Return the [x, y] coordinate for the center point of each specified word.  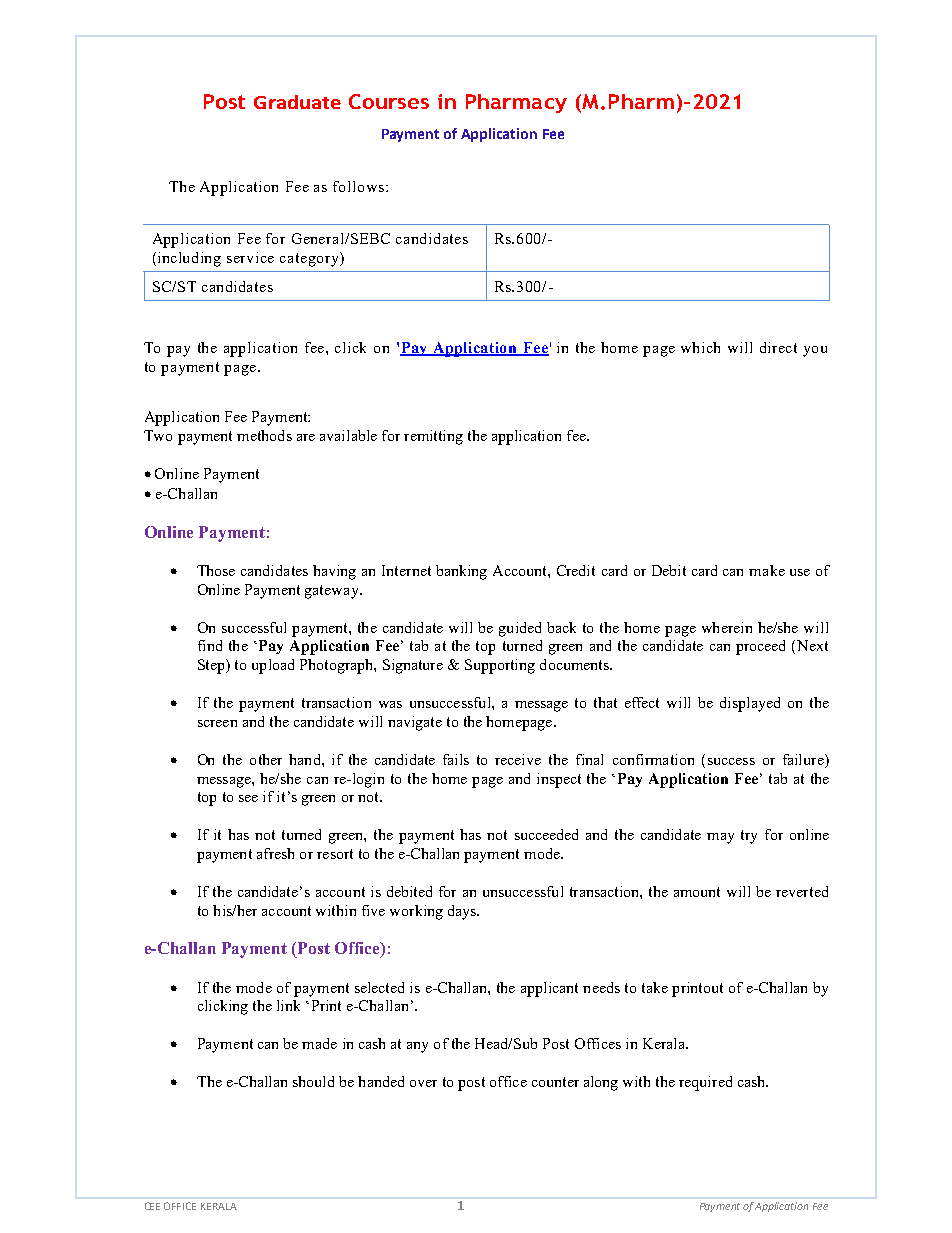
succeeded [546, 834]
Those [216, 570]
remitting [433, 437]
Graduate [297, 102]
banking [461, 572]
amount [697, 892]
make [767, 570]
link [288, 1005]
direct [778, 347]
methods [264, 435]
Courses [389, 101]
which [700, 347]
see [248, 798]
